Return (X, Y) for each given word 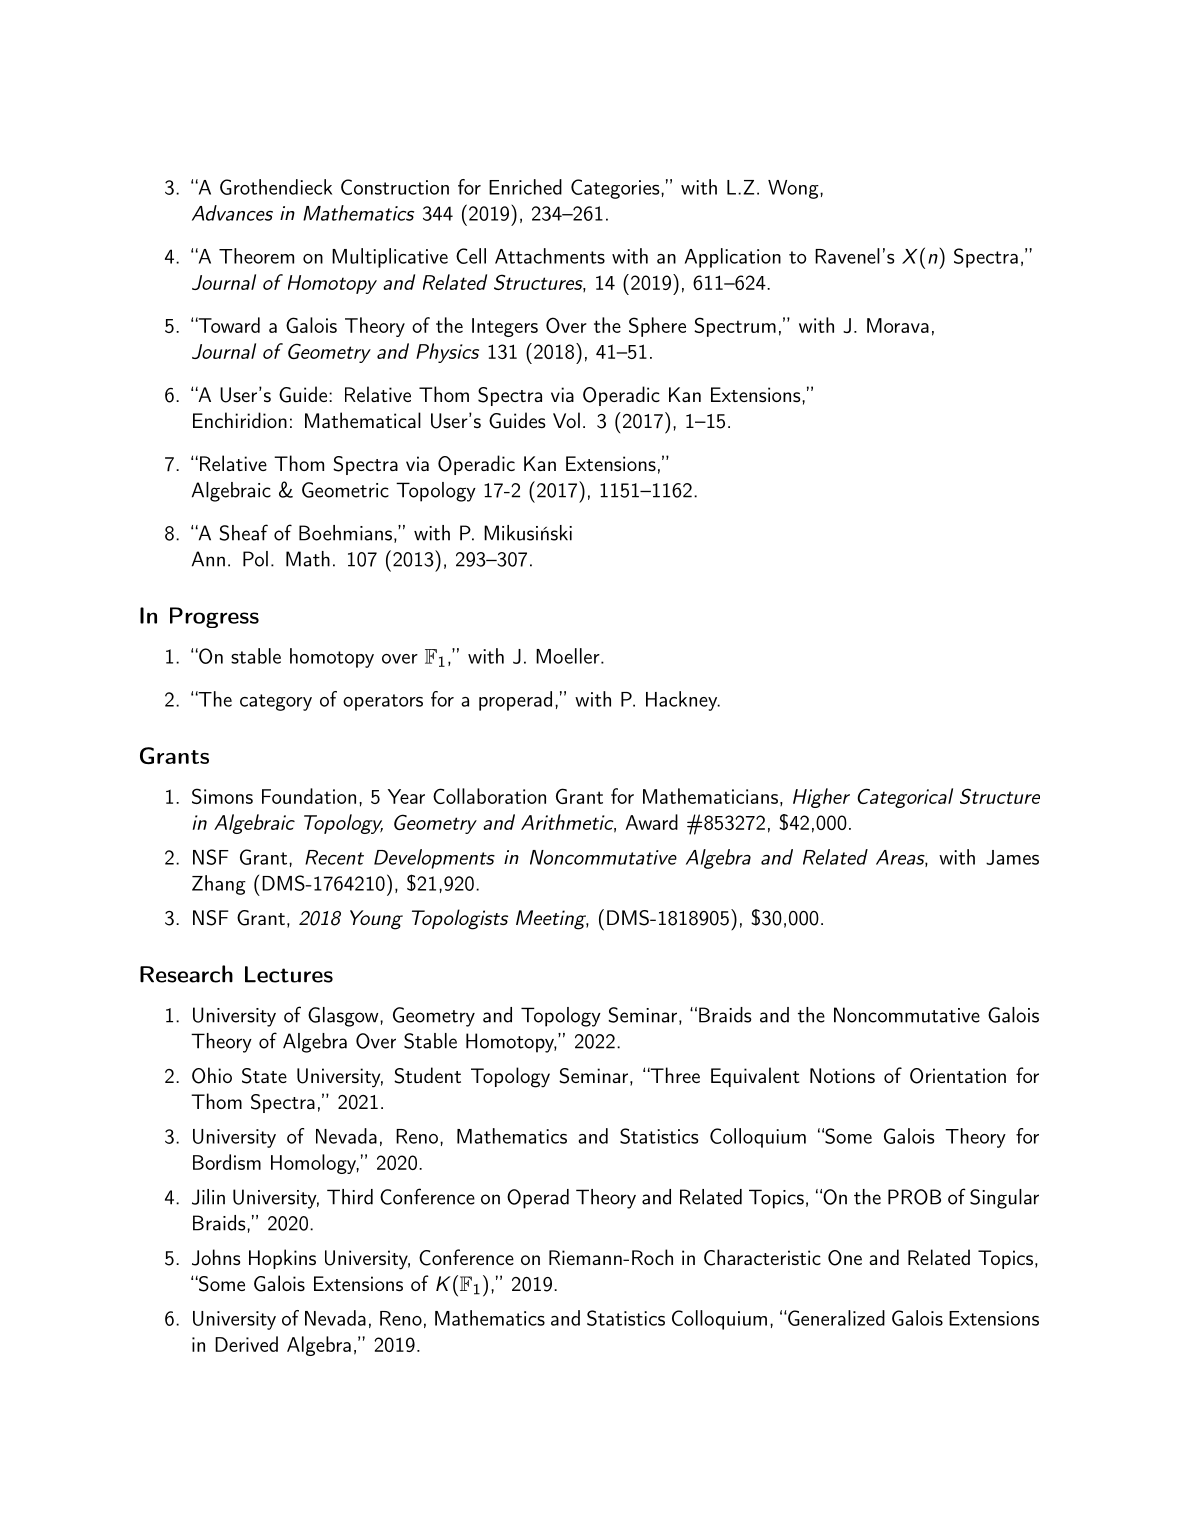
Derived (246, 1344)
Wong (793, 189)
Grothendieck (276, 187)
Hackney (682, 701)
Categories (615, 189)
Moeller (569, 656)
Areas (901, 858)
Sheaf (243, 532)
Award (651, 822)
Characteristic (762, 1257)
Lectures (289, 974)
